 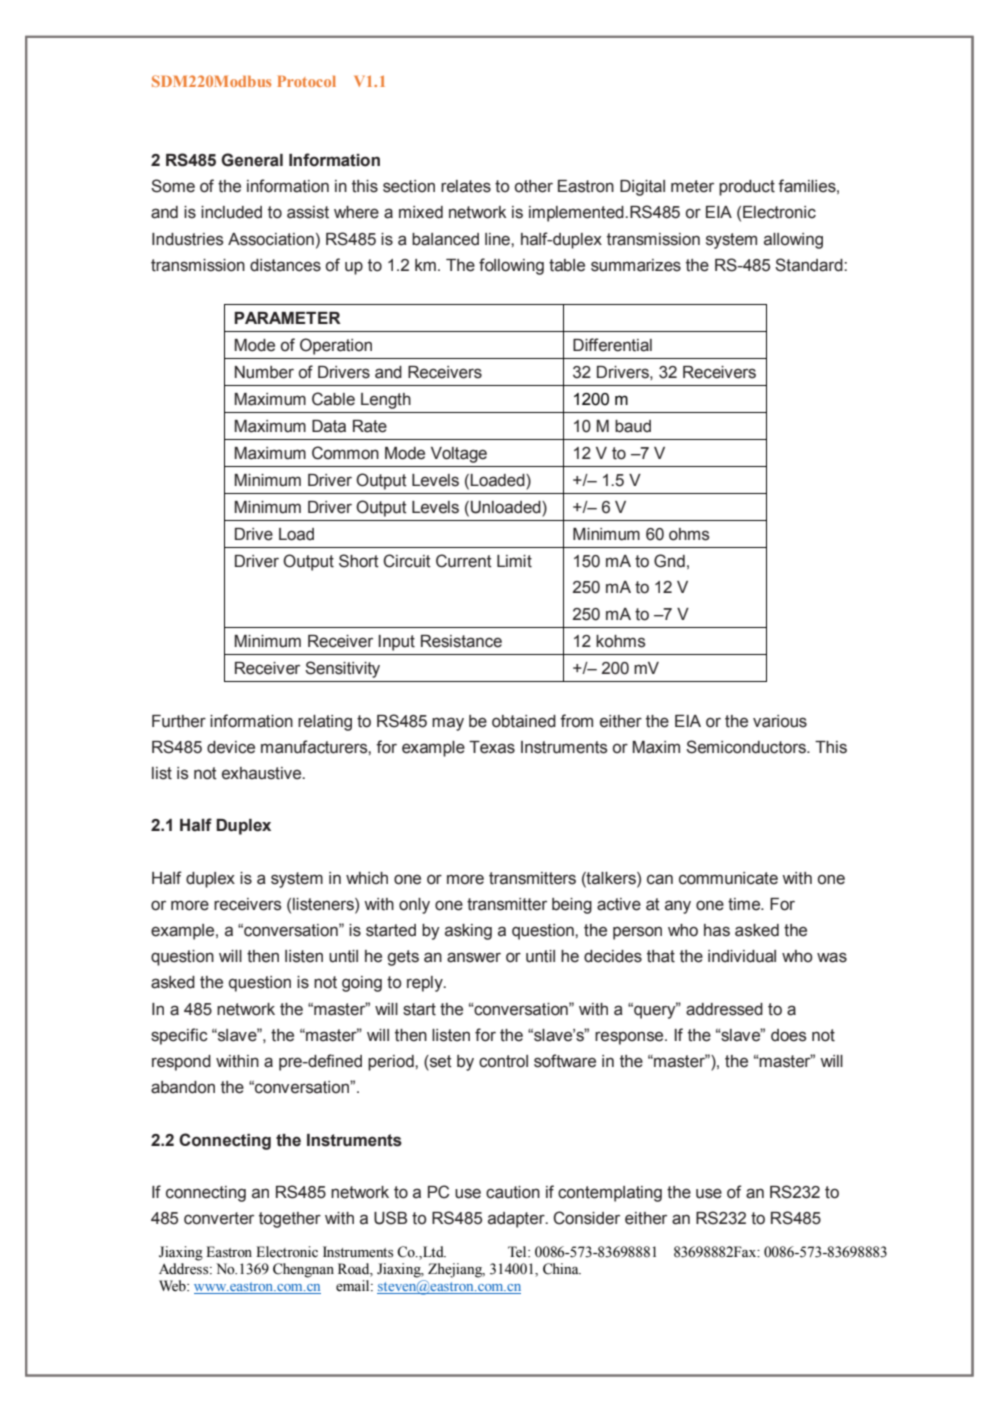 What do you see at coordinates (252, 160) in the image?
I see `General` at bounding box center [252, 160].
